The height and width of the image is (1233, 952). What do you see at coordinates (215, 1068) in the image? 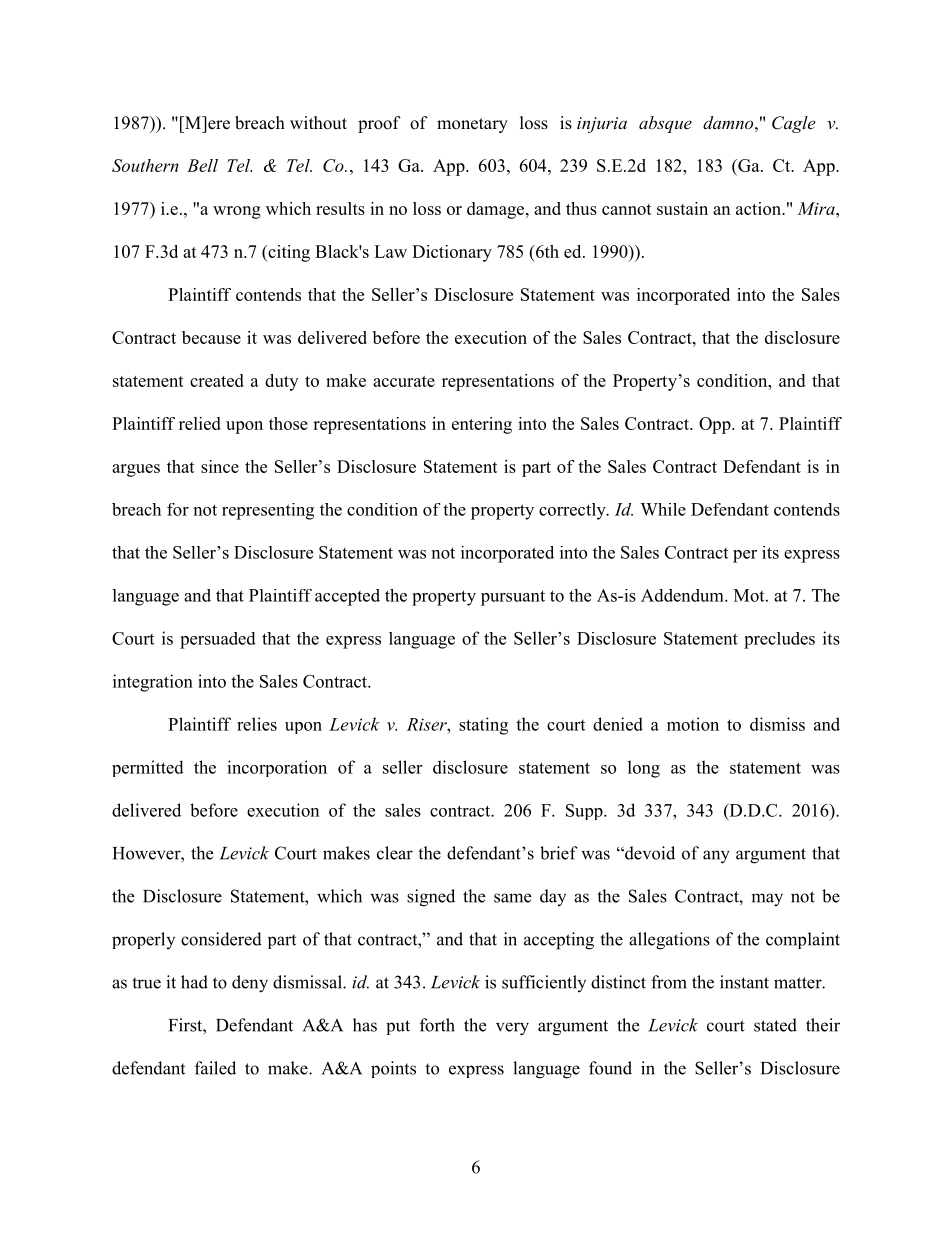
I see `failed` at bounding box center [215, 1068].
